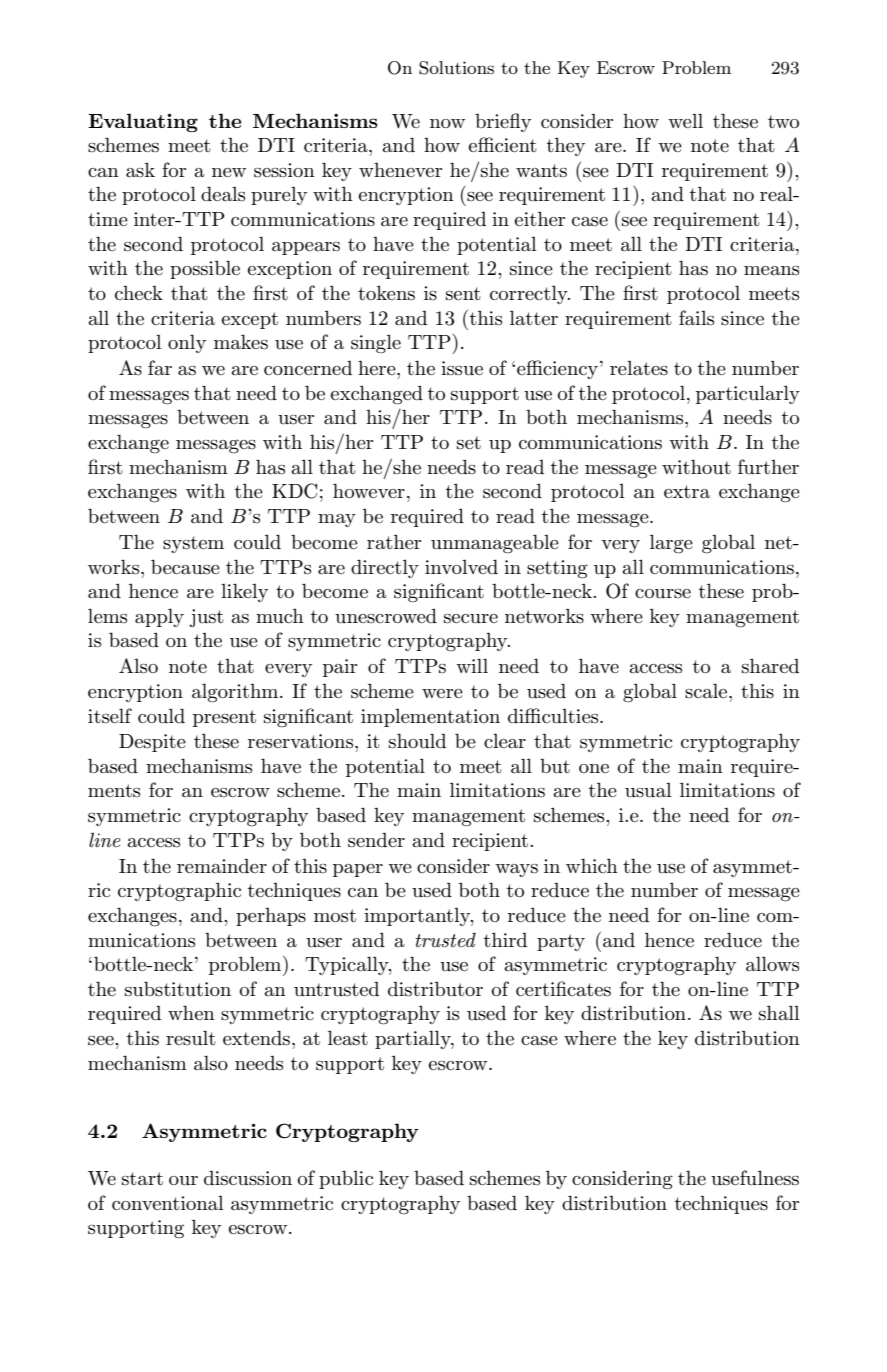  I want to click on Despite, so click(152, 743).
